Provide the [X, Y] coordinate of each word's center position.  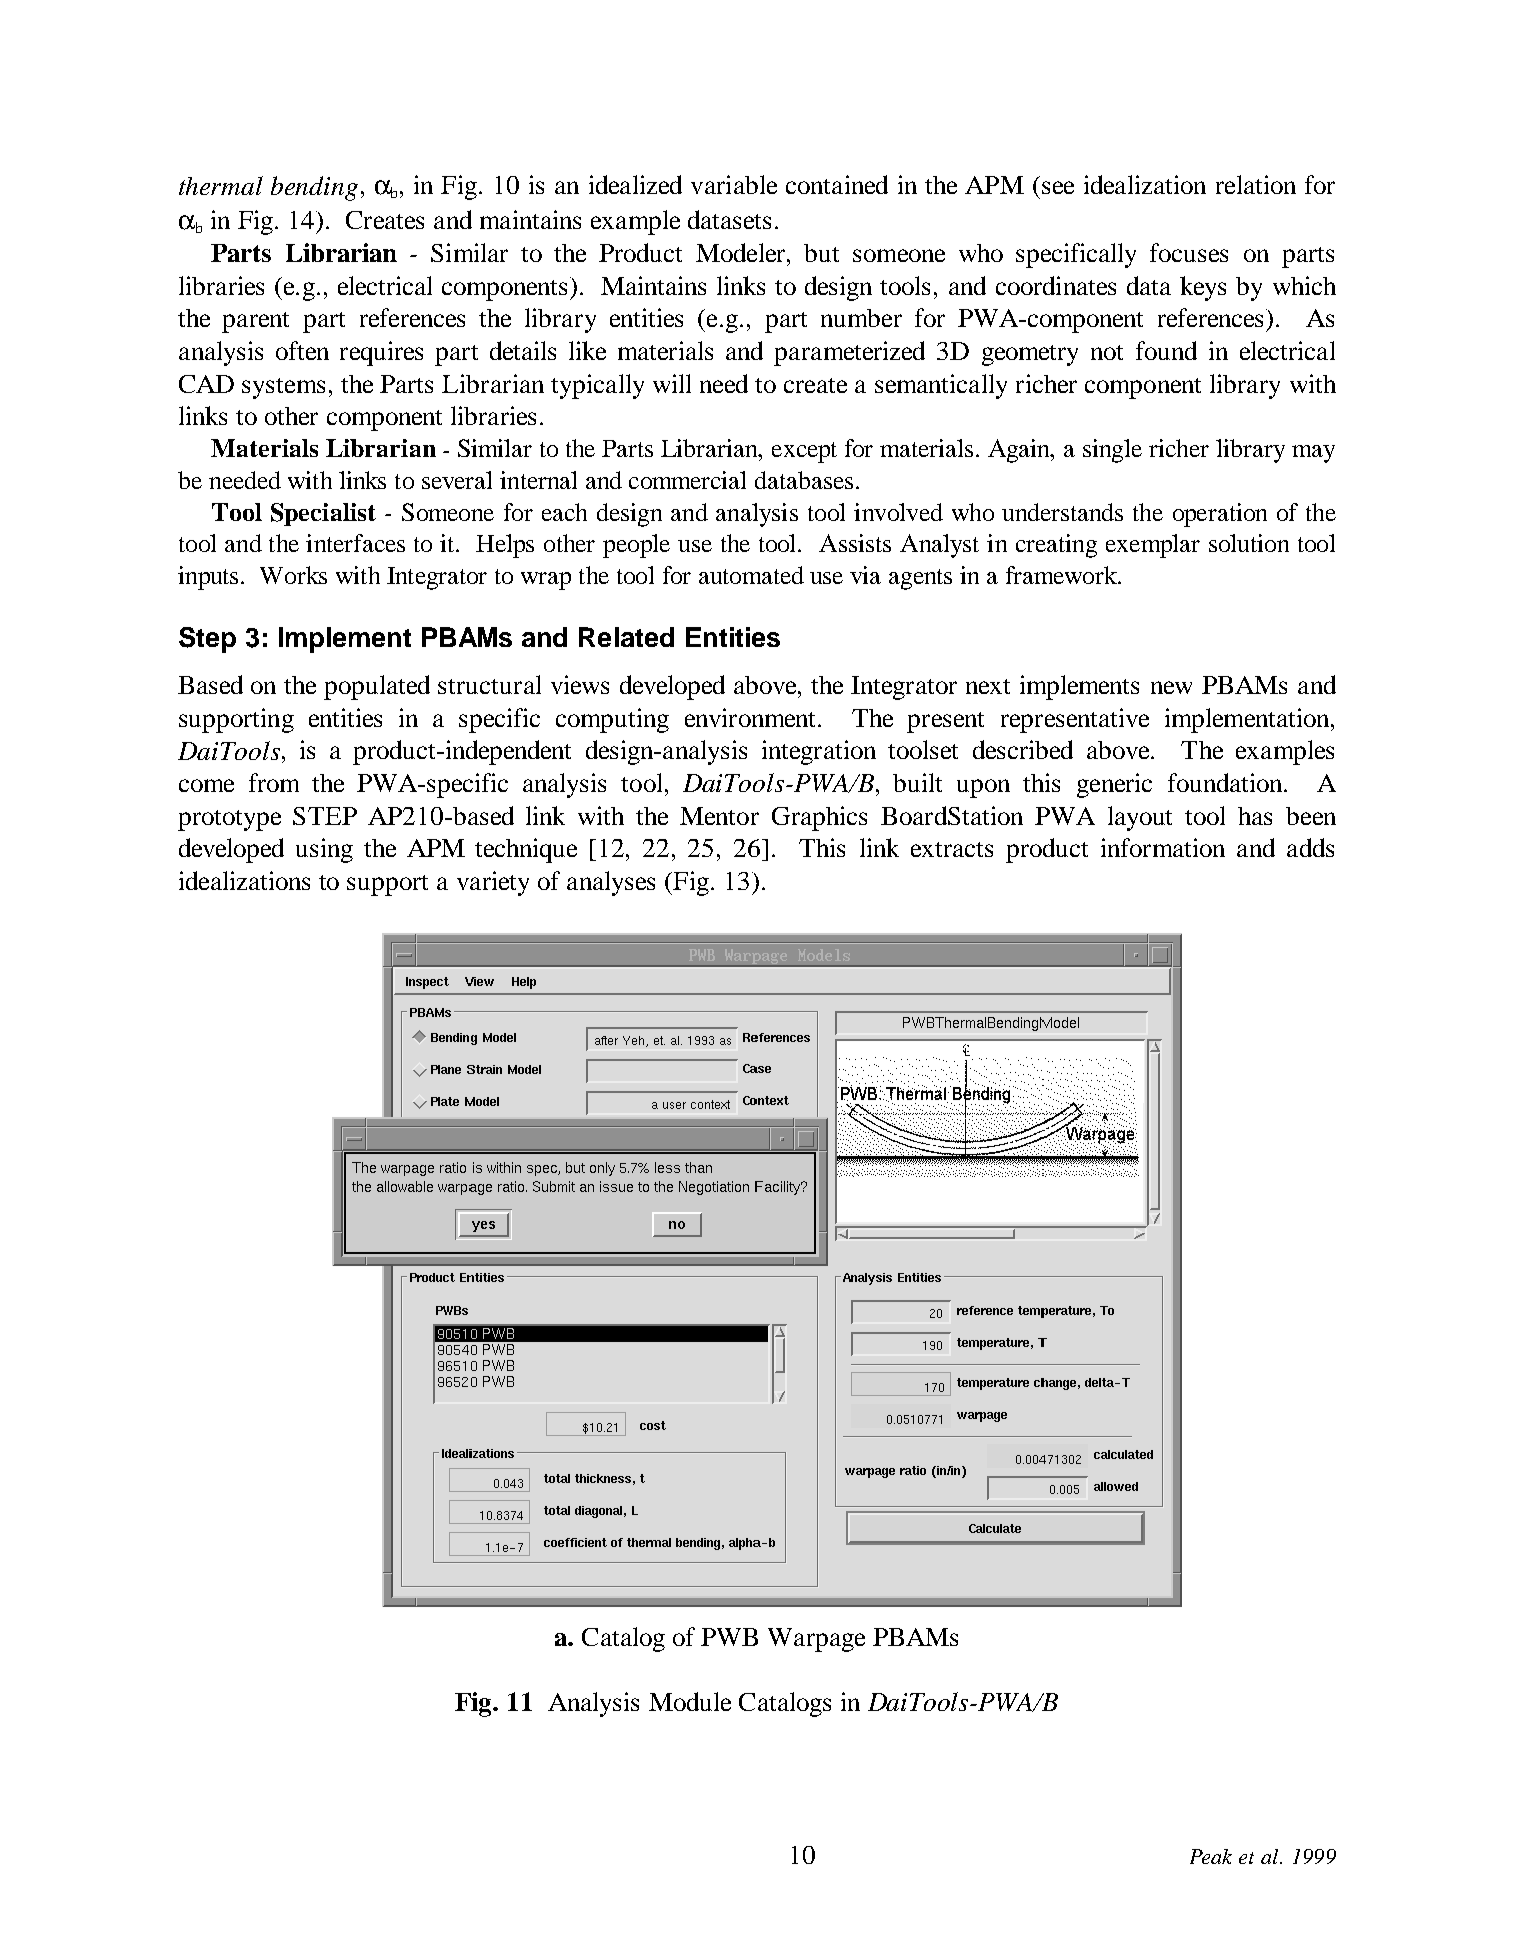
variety [493, 883]
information [1163, 847]
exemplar [1153, 546]
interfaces [355, 543]
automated [751, 575]
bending [314, 188]
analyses [611, 883]
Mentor [719, 816]
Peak [1211, 1856]
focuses [1189, 252]
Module [690, 1701]
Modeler [742, 252]
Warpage [816, 1640]
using [324, 850]
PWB [729, 1637]
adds [1310, 847]
